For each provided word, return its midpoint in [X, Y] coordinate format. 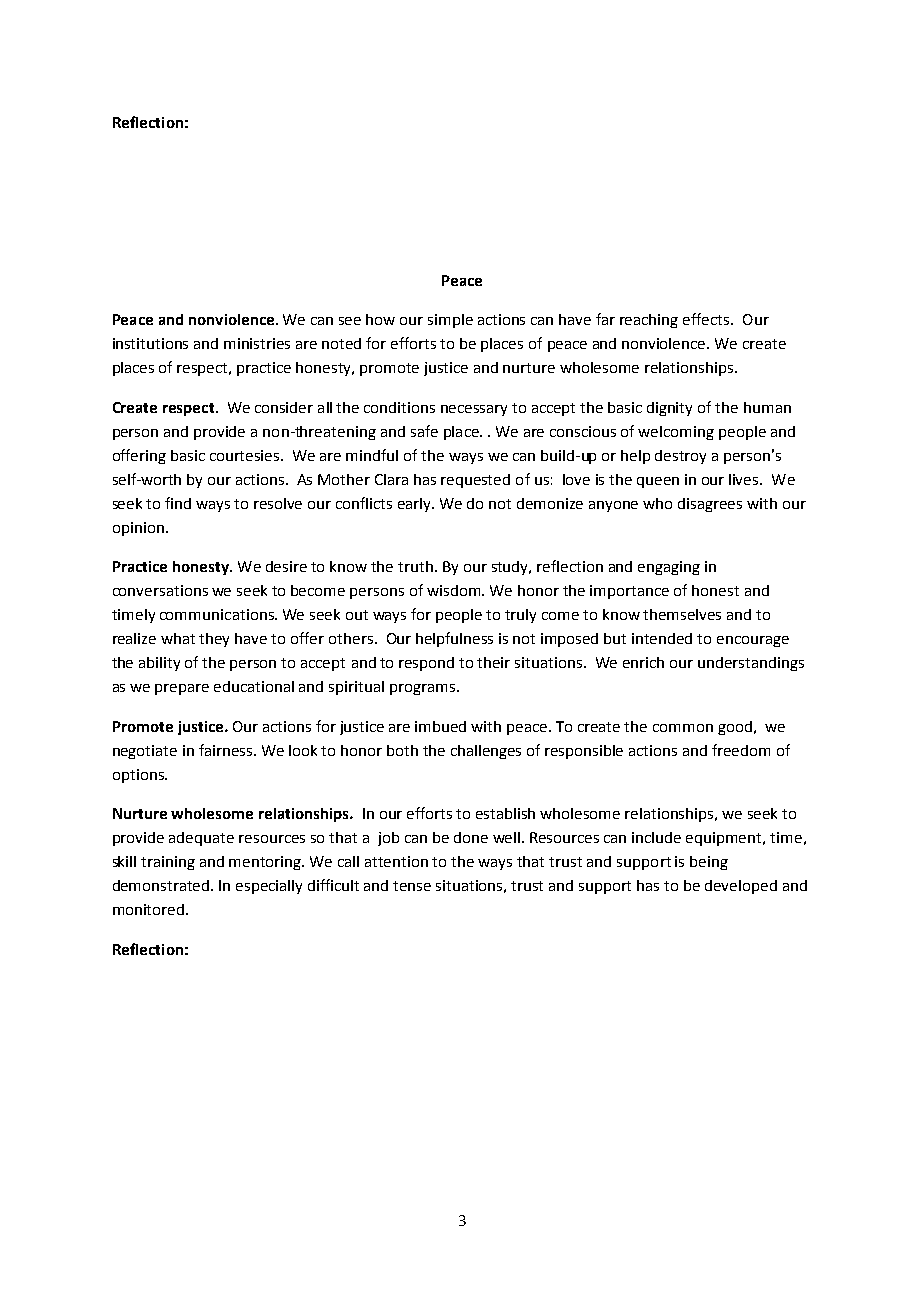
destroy [680, 457]
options [139, 776]
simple [450, 321]
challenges [486, 752]
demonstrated [162, 885]
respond [426, 664]
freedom [741, 750]
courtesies [246, 455]
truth [415, 566]
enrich [643, 662]
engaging [669, 568]
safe [424, 431]
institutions [150, 343]
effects [707, 319]
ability [159, 664]
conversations [160, 590]
